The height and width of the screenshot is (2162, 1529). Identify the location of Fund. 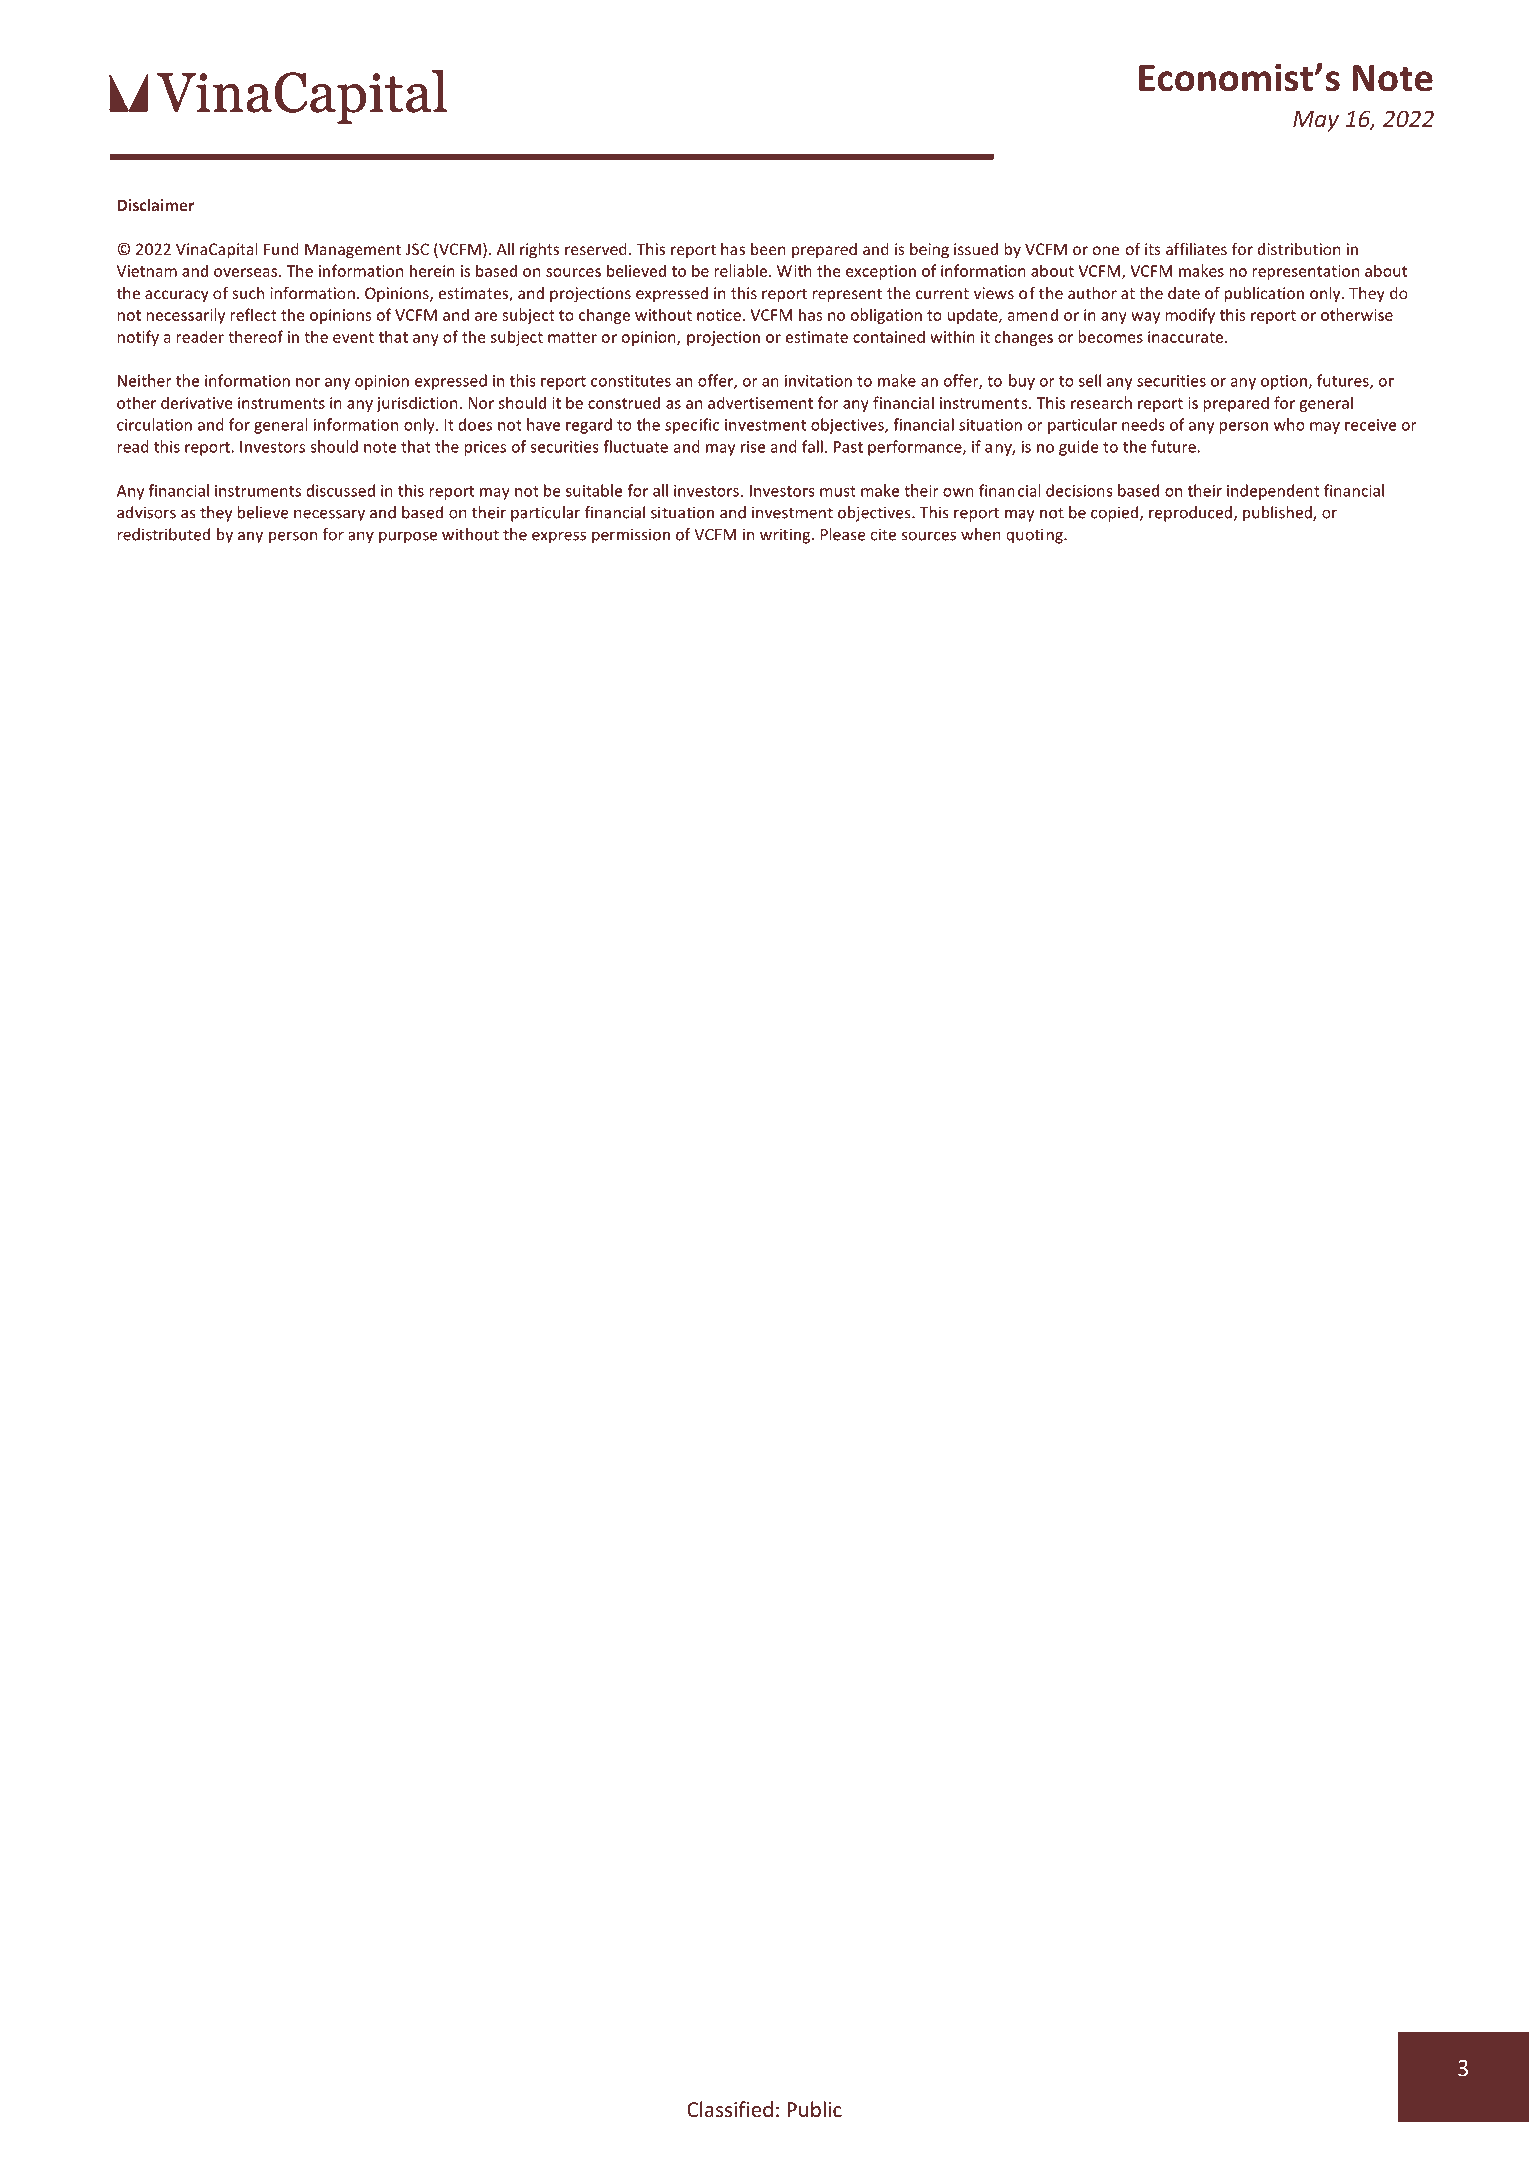
(281, 249).
